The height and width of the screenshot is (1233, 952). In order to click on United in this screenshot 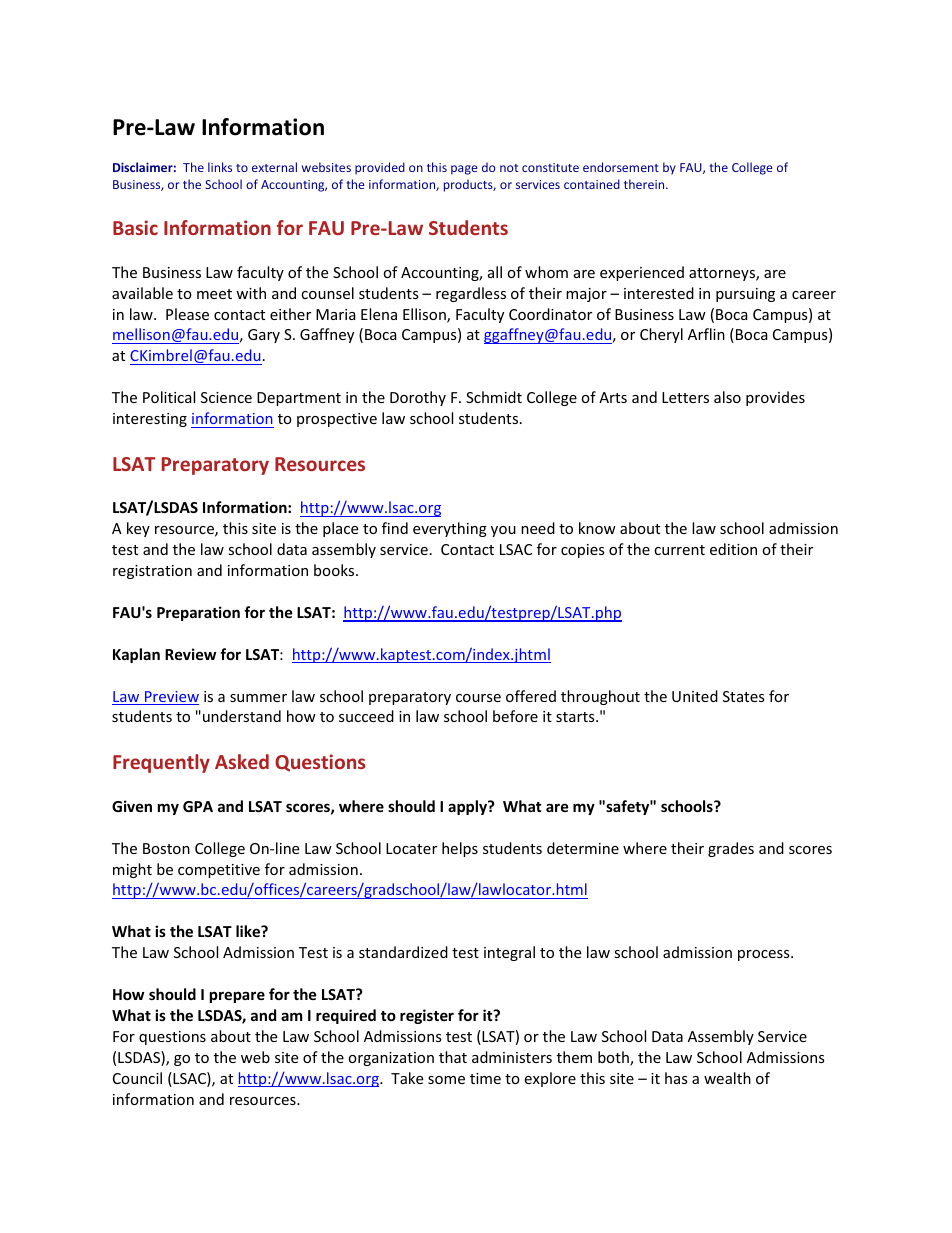, I will do `click(695, 696)`.
